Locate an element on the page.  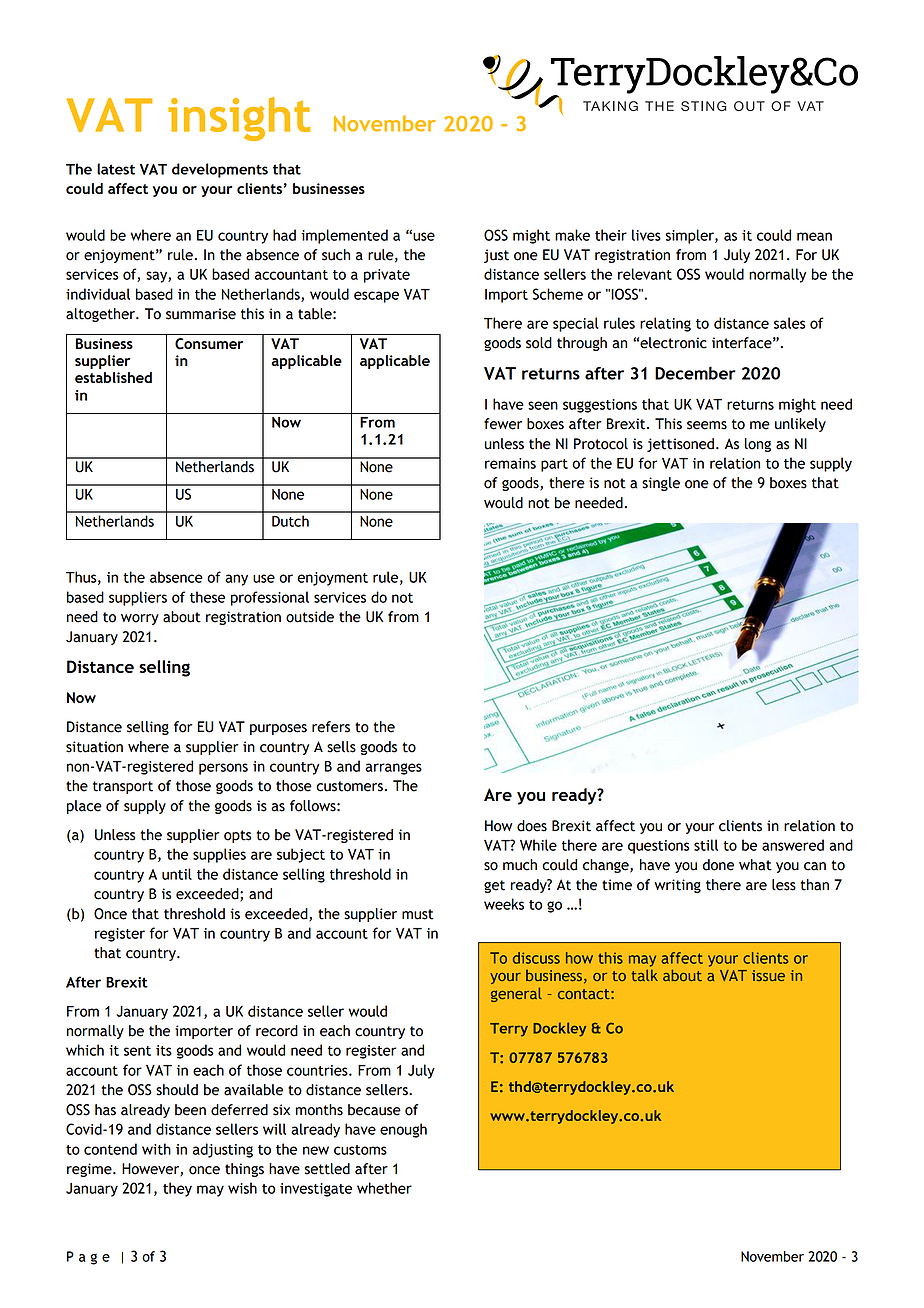
issue is located at coordinates (768, 975).
